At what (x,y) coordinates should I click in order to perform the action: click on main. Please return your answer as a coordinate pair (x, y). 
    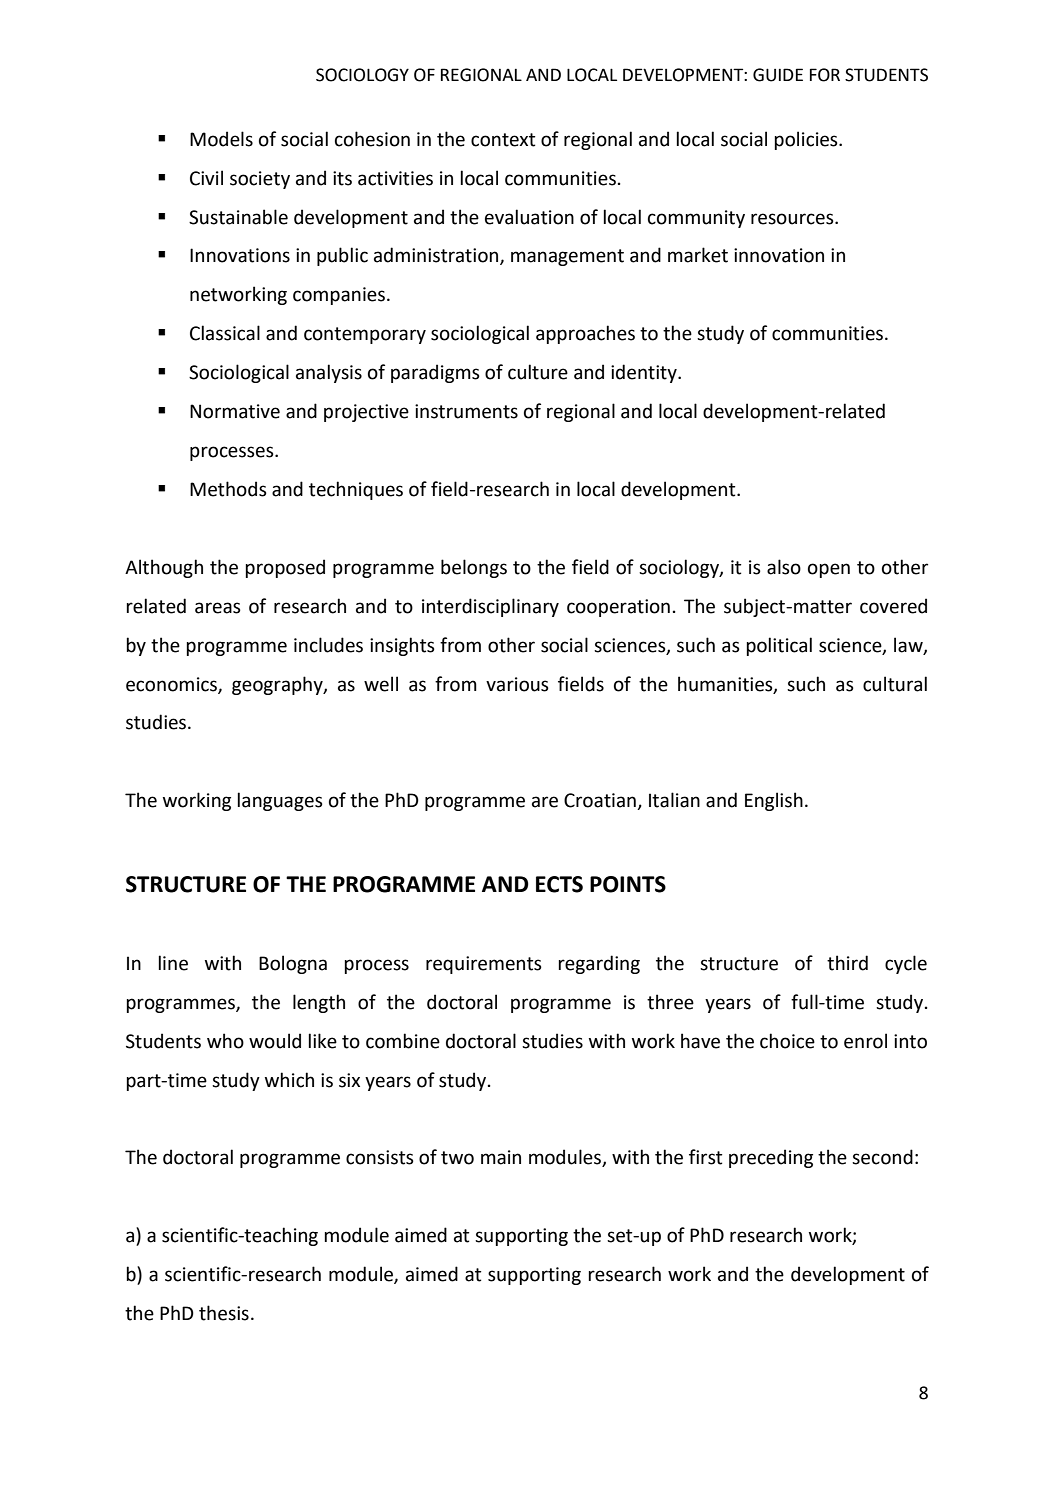
    Looking at the image, I should click on (501, 1157).
